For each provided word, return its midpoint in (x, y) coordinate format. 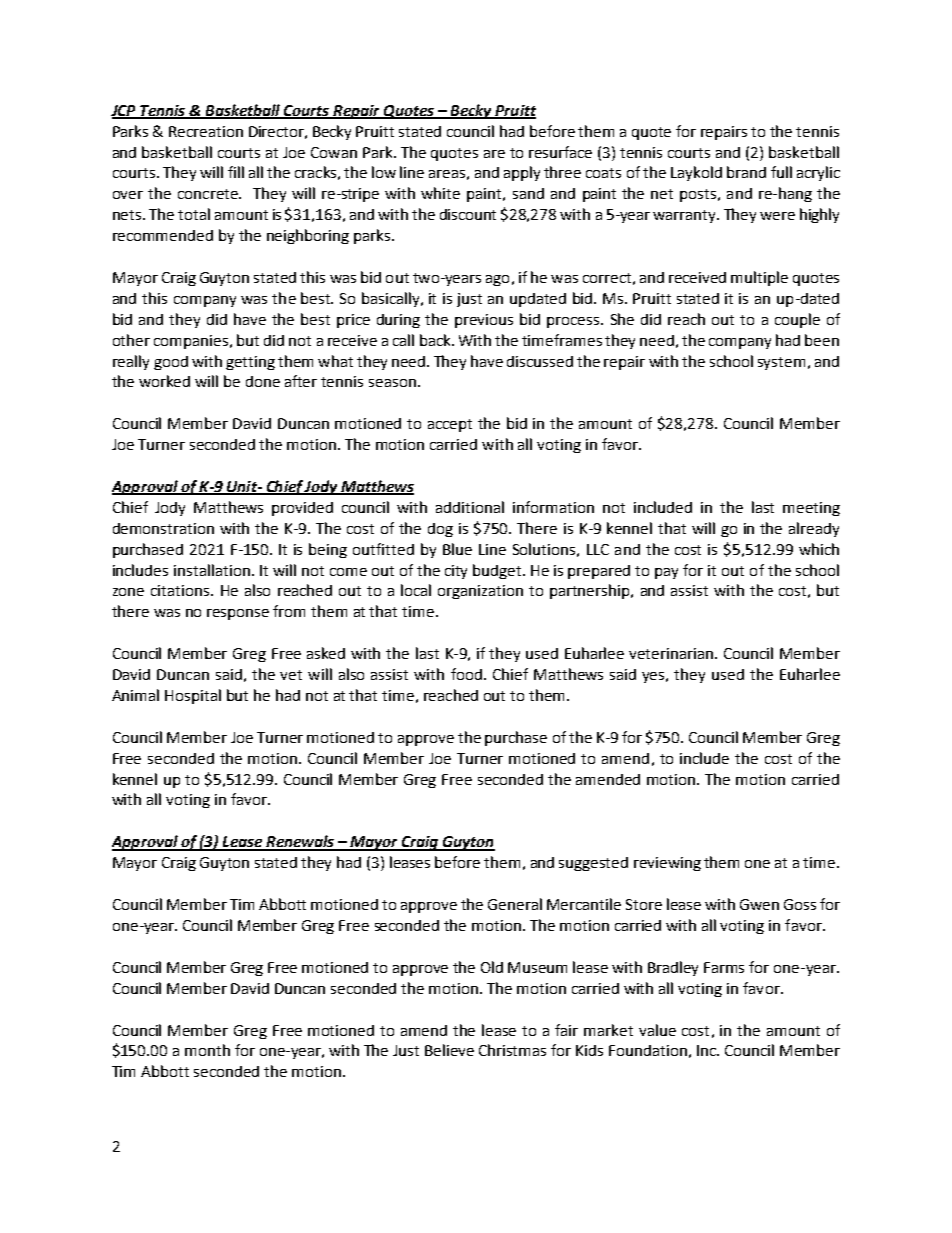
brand (746, 172)
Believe (449, 1050)
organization (480, 592)
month (207, 1050)
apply (522, 173)
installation (212, 570)
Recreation (206, 131)
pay (666, 573)
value (657, 1030)
